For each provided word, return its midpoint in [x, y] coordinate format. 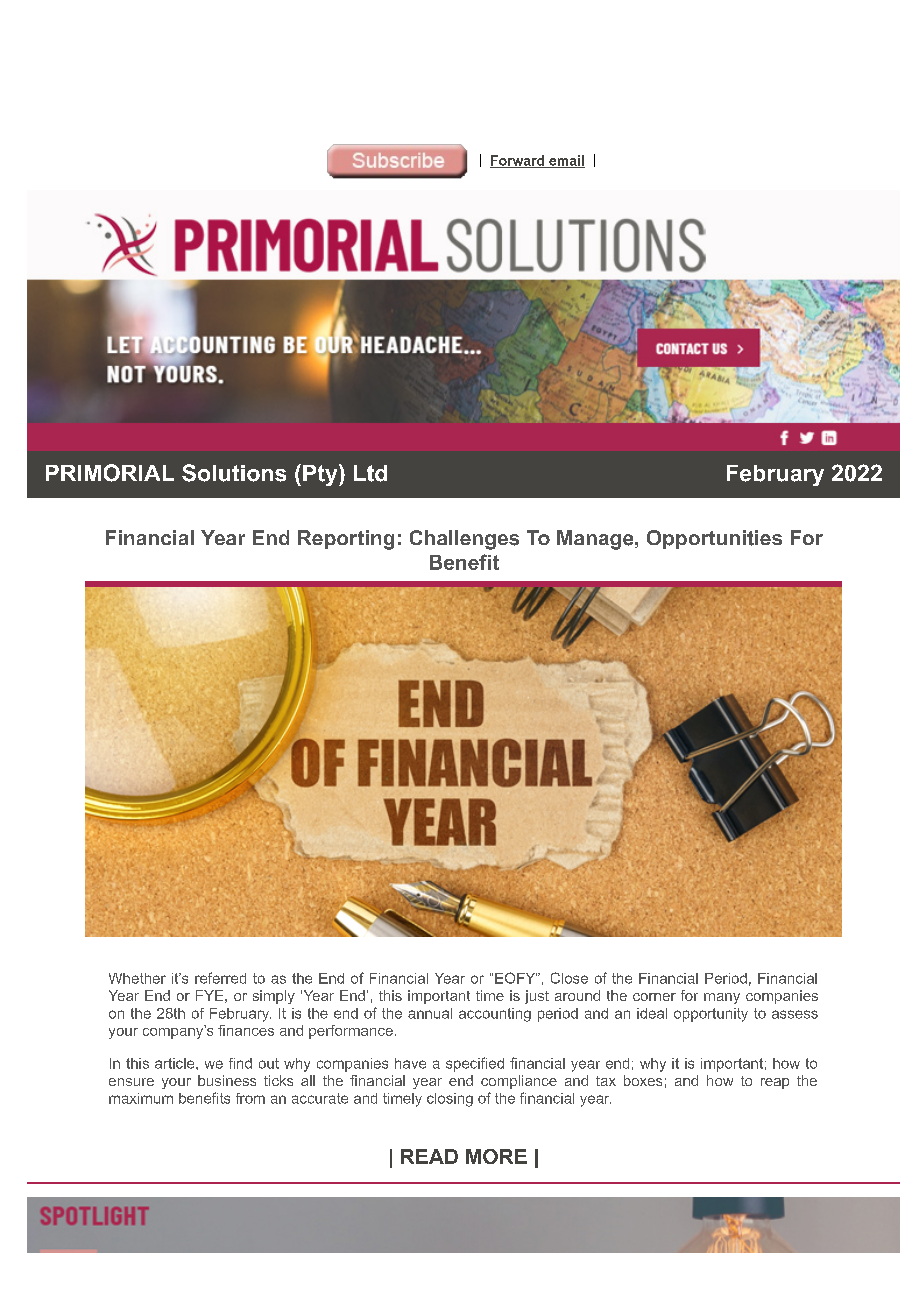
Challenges [464, 540]
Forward [518, 161]
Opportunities [714, 539]
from [250, 1098]
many [722, 998]
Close [569, 978]
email [566, 161]
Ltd [370, 473]
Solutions [234, 473]
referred [220, 978]
